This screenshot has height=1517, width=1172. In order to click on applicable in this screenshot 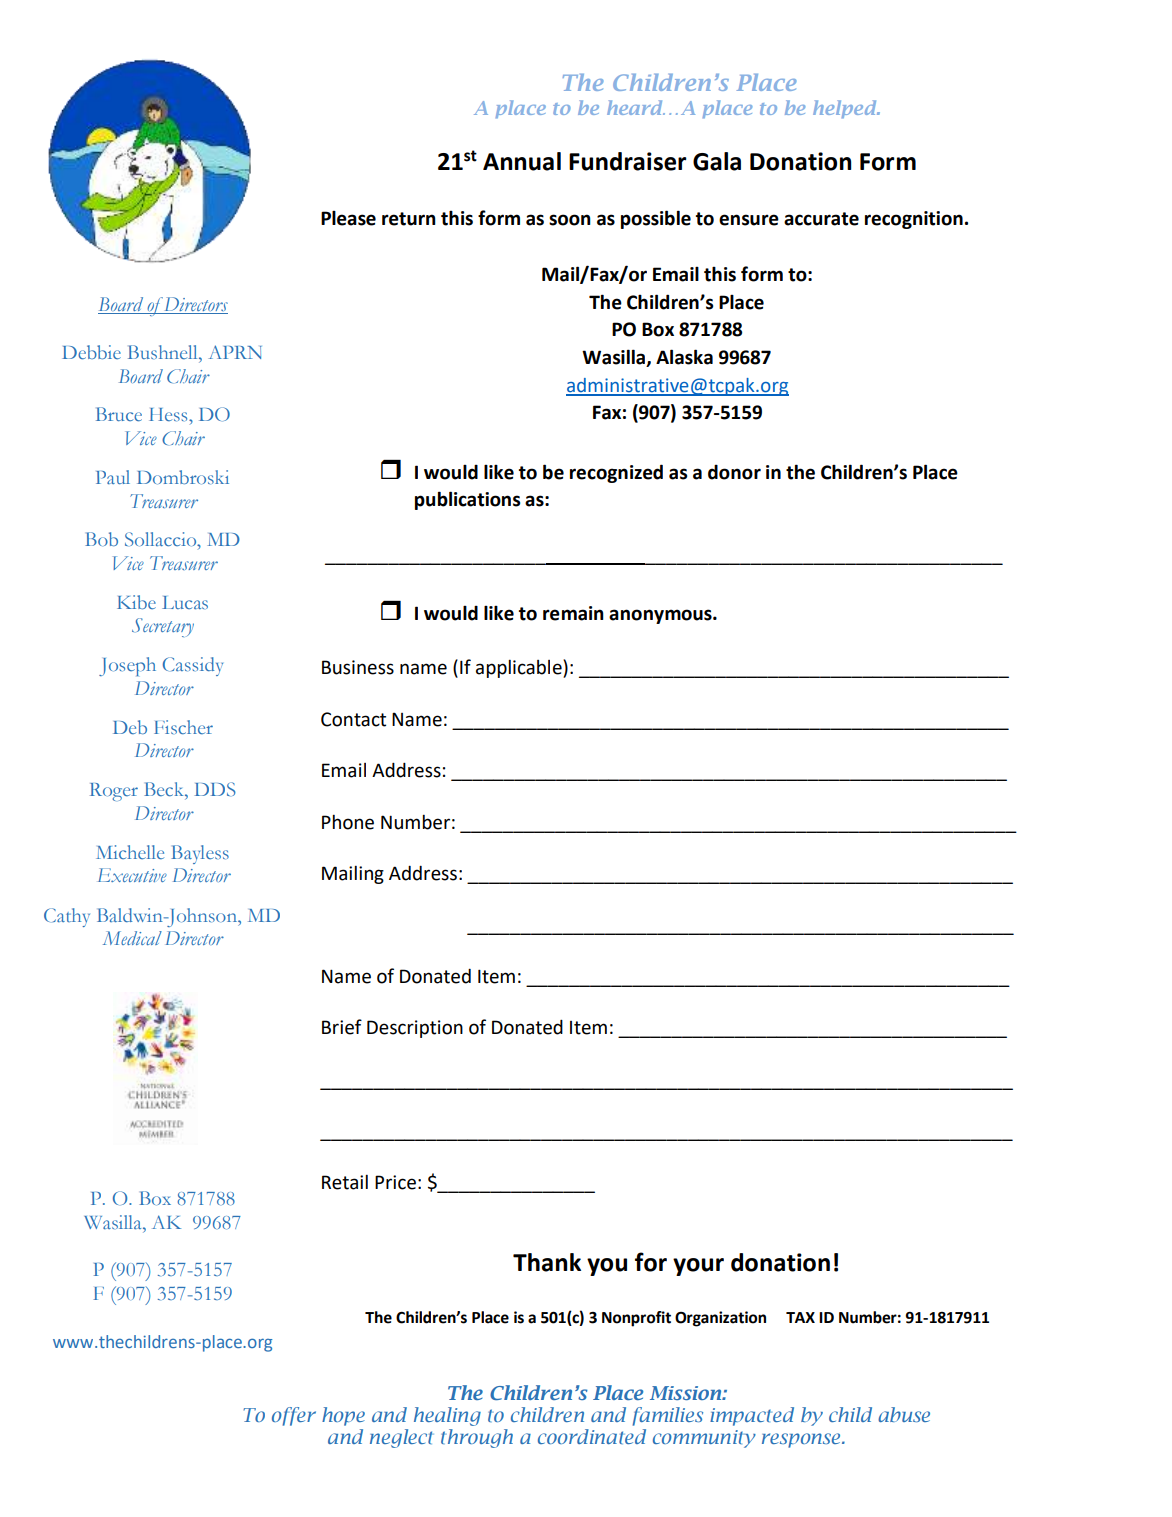, I will do `click(520, 668)`.
